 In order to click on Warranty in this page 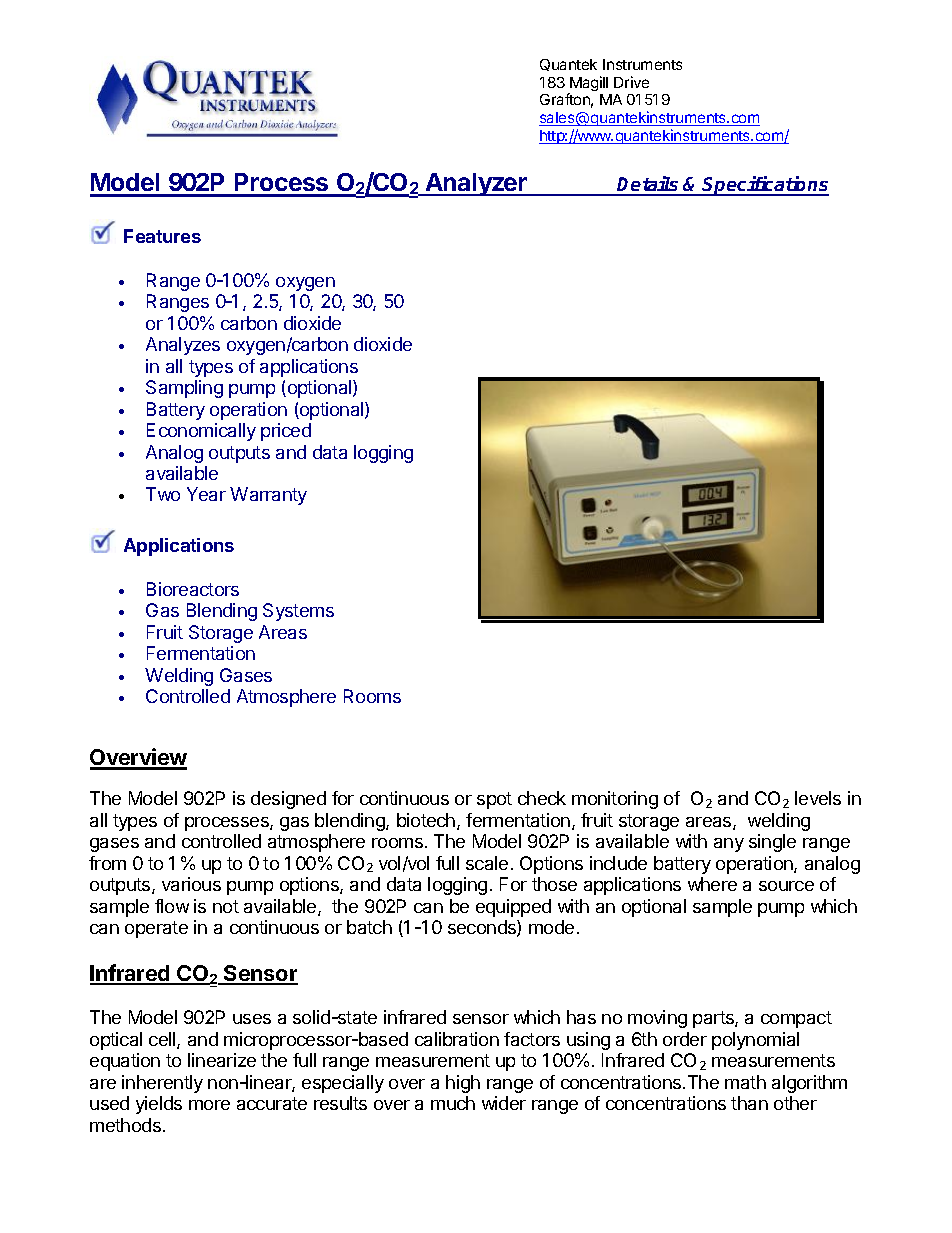, I will do `click(268, 496)`.
